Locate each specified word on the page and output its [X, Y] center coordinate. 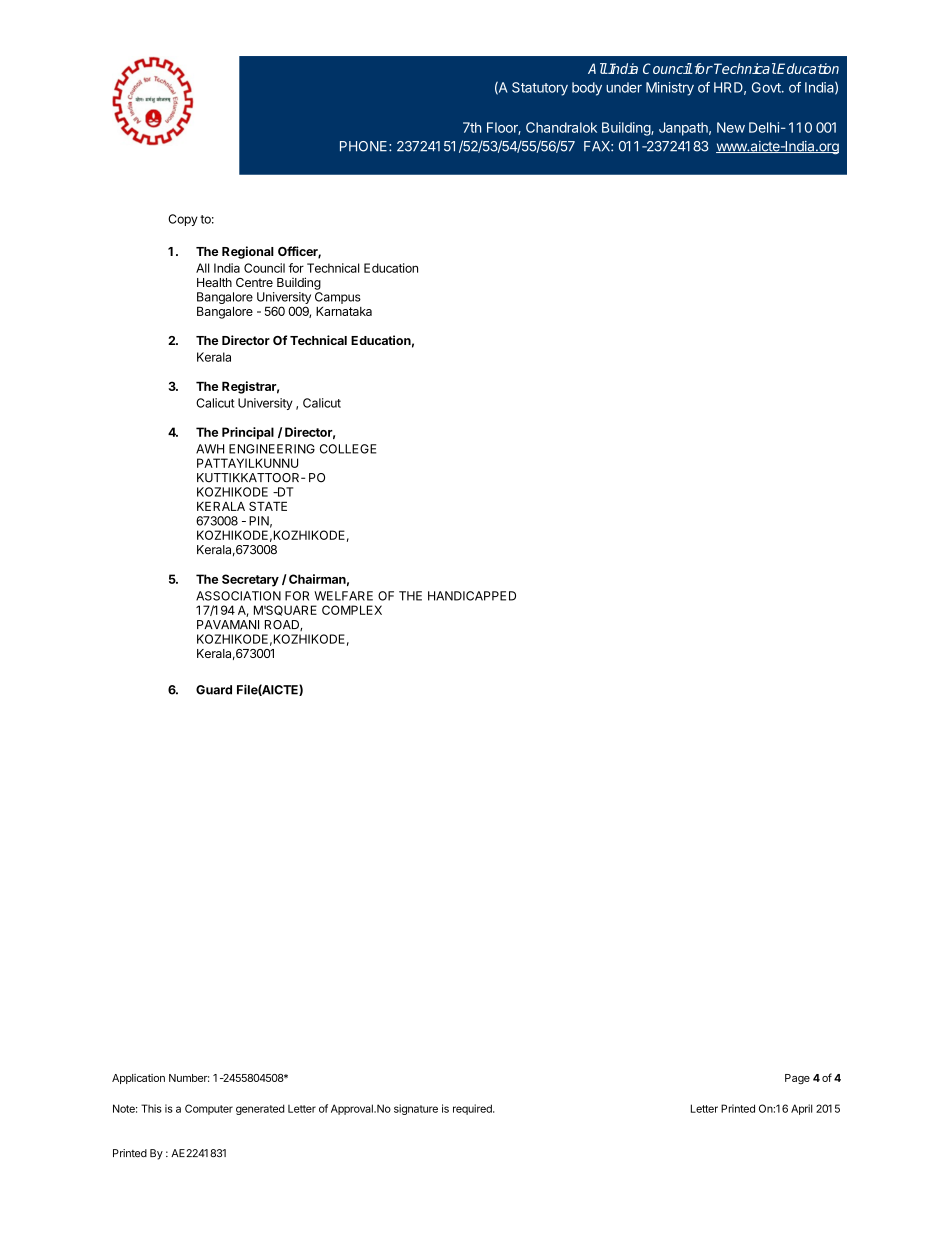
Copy [183, 220]
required [473, 1109]
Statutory [540, 89]
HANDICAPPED [472, 596]
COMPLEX [352, 610]
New [731, 127]
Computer [209, 1109]
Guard [214, 690]
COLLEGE [348, 449]
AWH [210, 449]
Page [797, 1079]
